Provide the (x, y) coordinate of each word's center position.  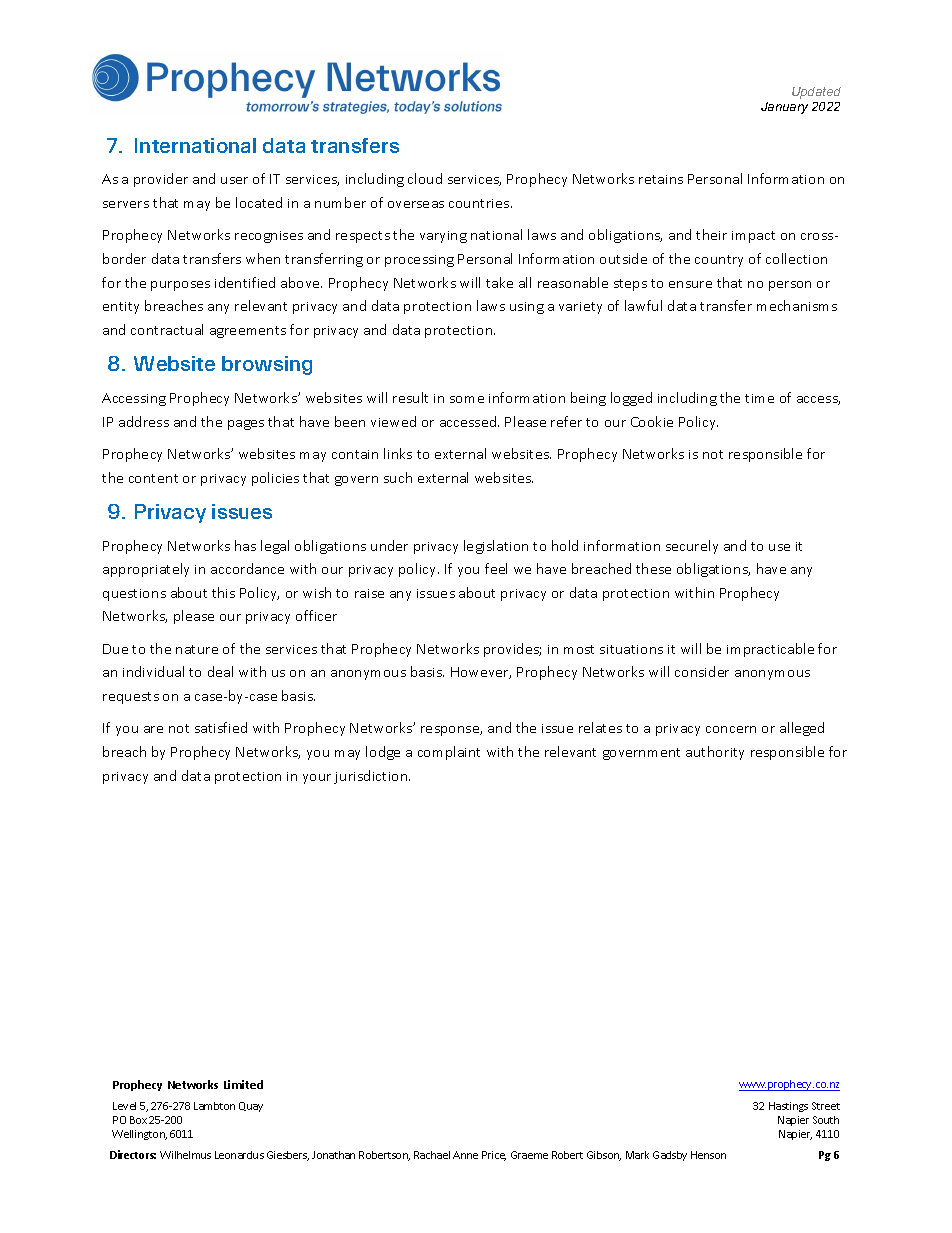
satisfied (221, 727)
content (153, 478)
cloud (425, 178)
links (398, 453)
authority (715, 753)
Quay (251, 1107)
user (234, 180)
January (784, 108)
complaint (449, 753)
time (759, 398)
